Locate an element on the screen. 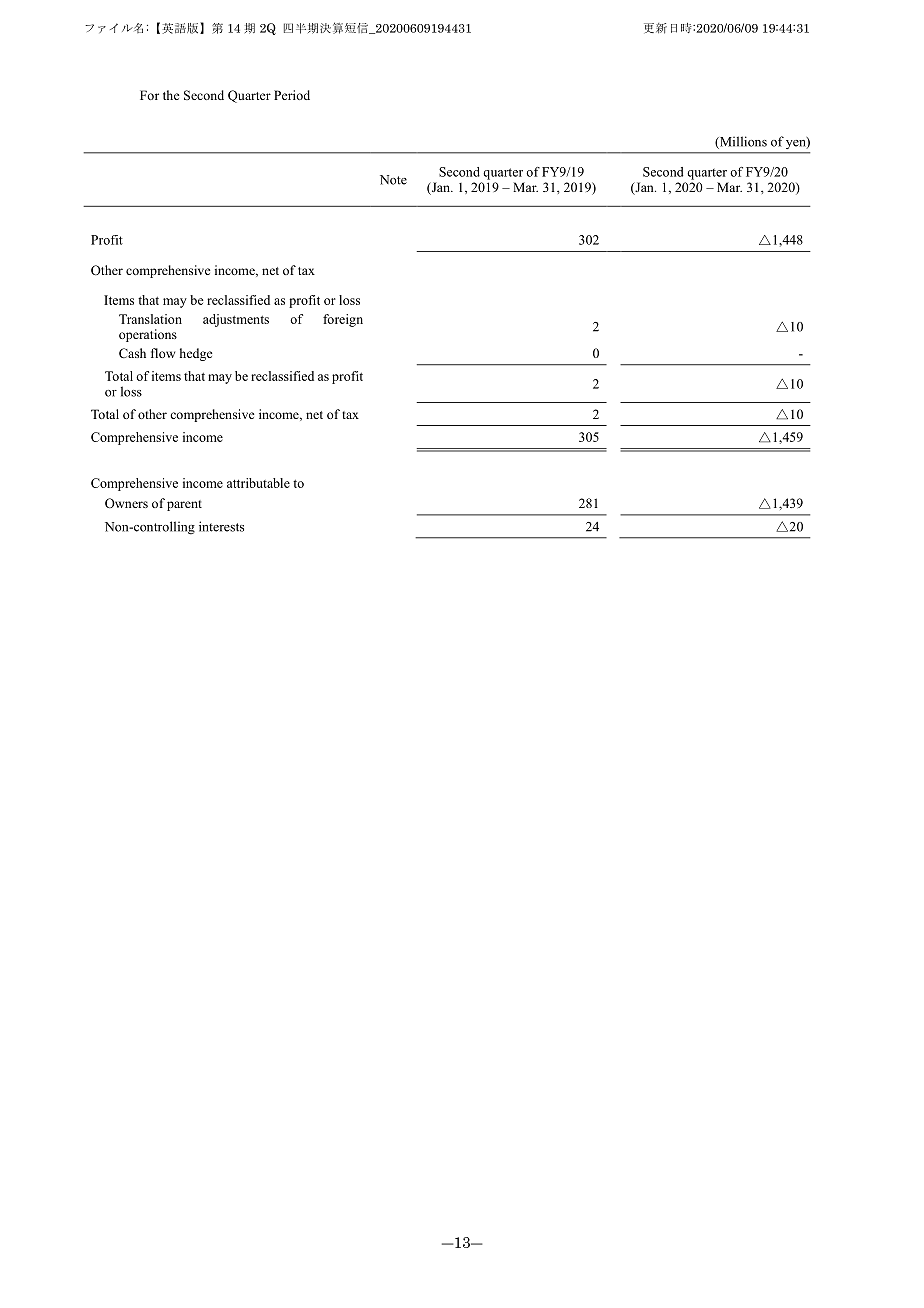 The width and height of the screenshot is (924, 1308). parent is located at coordinates (184, 505).
